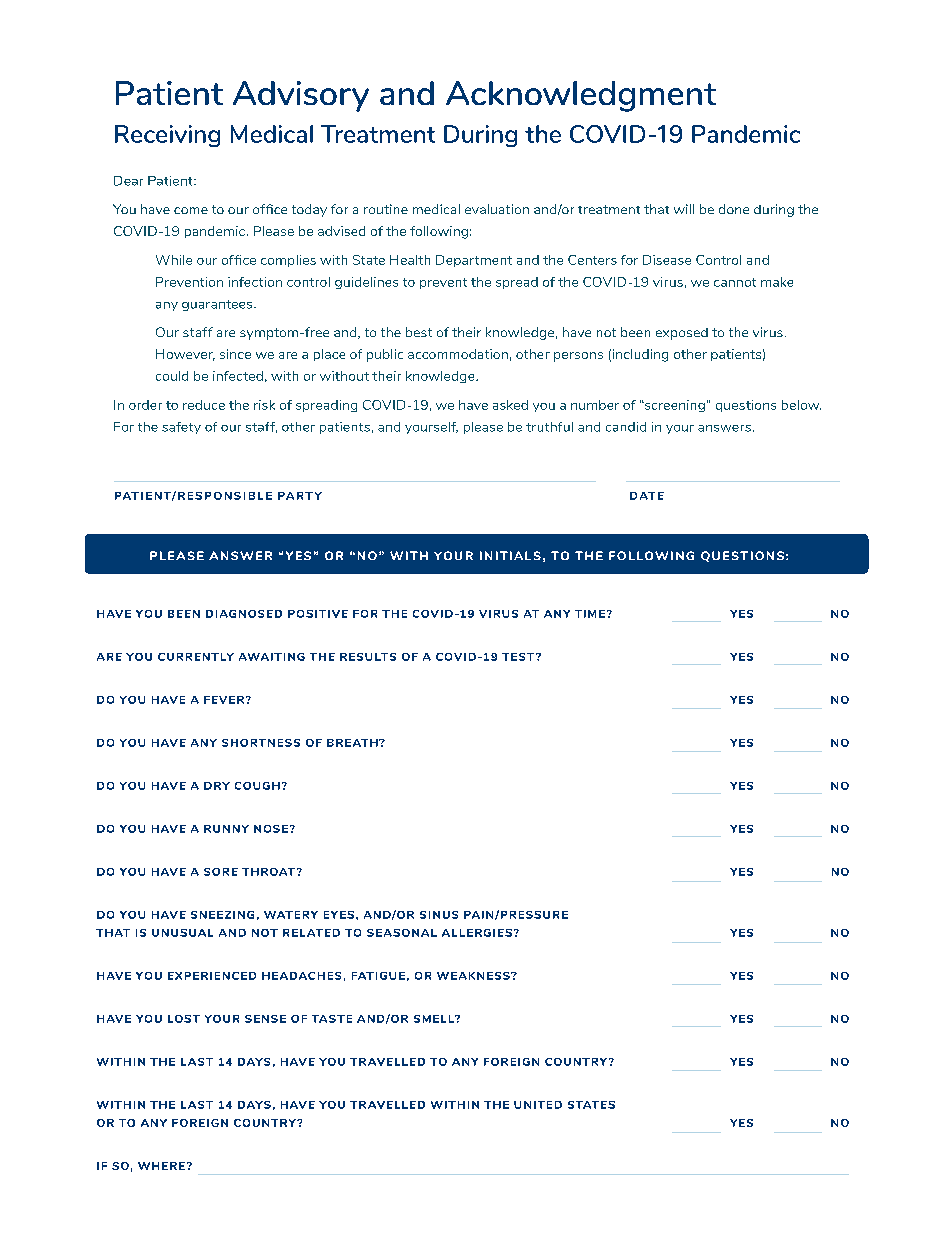 The image size is (952, 1233). What do you see at coordinates (626, 427) in the screenshot?
I see `candid` at bounding box center [626, 427].
